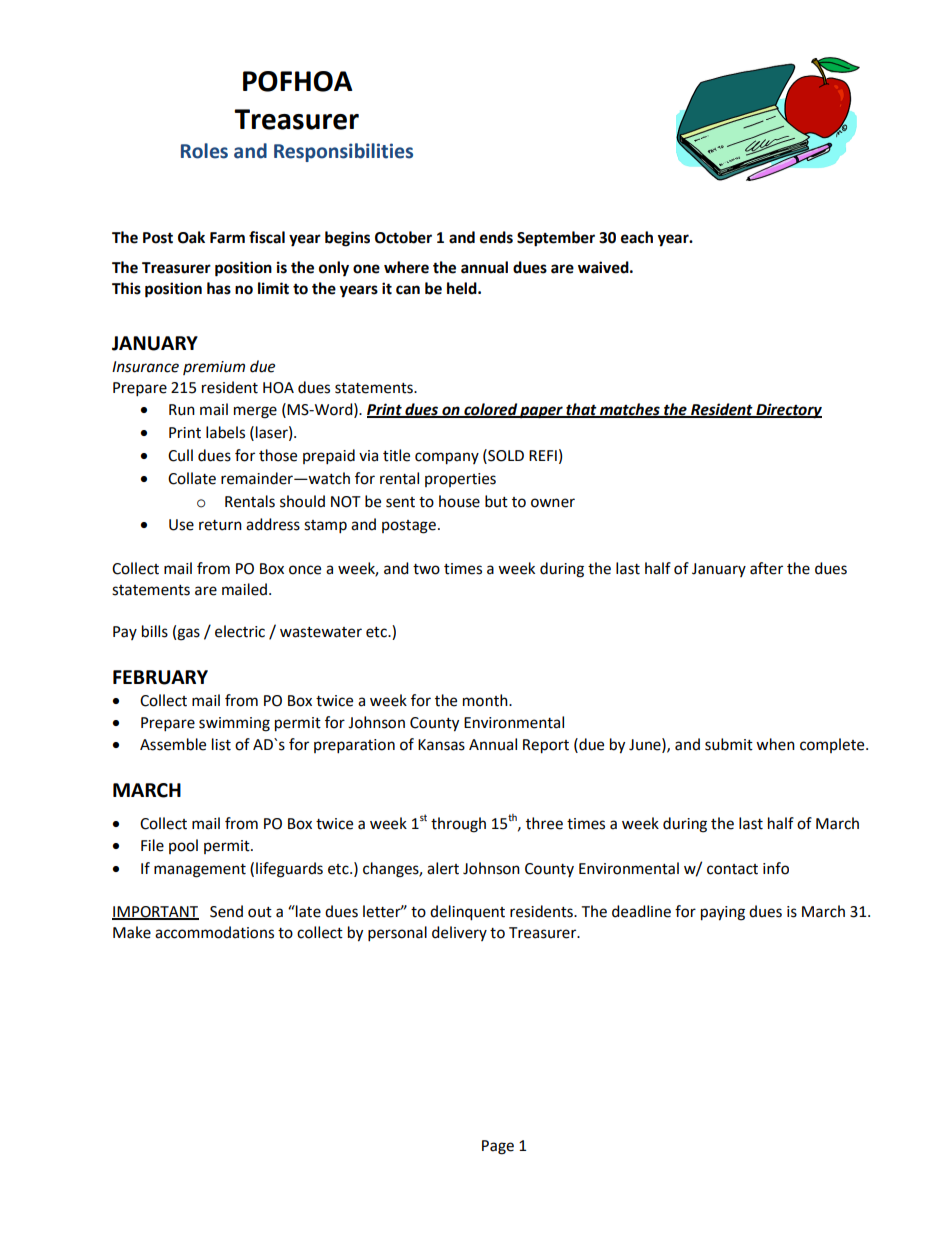  What do you see at coordinates (214, 932) in the image?
I see `accommodations` at bounding box center [214, 932].
